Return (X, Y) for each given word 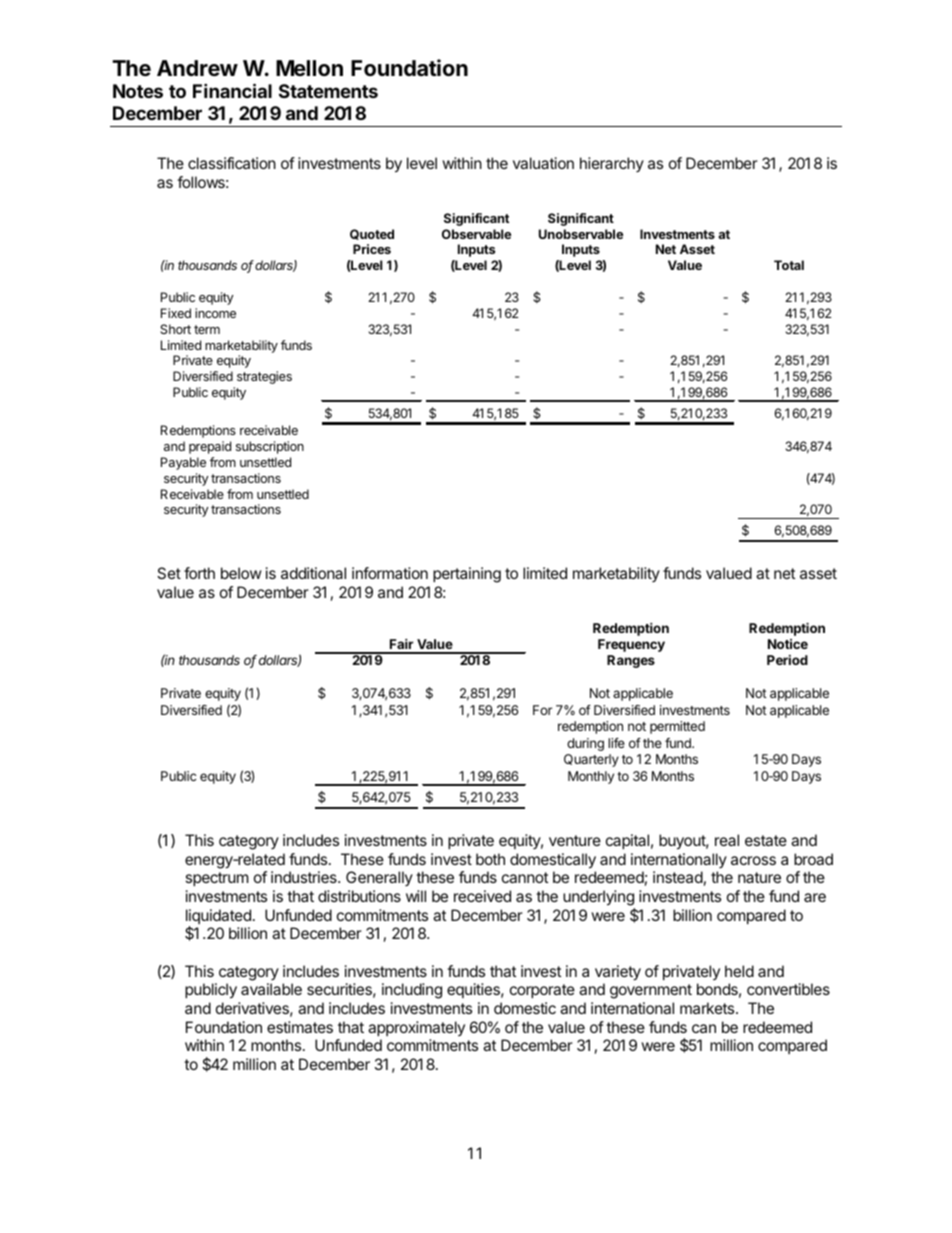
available (271, 989)
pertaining (467, 575)
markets (708, 1008)
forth (199, 573)
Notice (788, 644)
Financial (232, 90)
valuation (543, 163)
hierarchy (612, 164)
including (412, 991)
